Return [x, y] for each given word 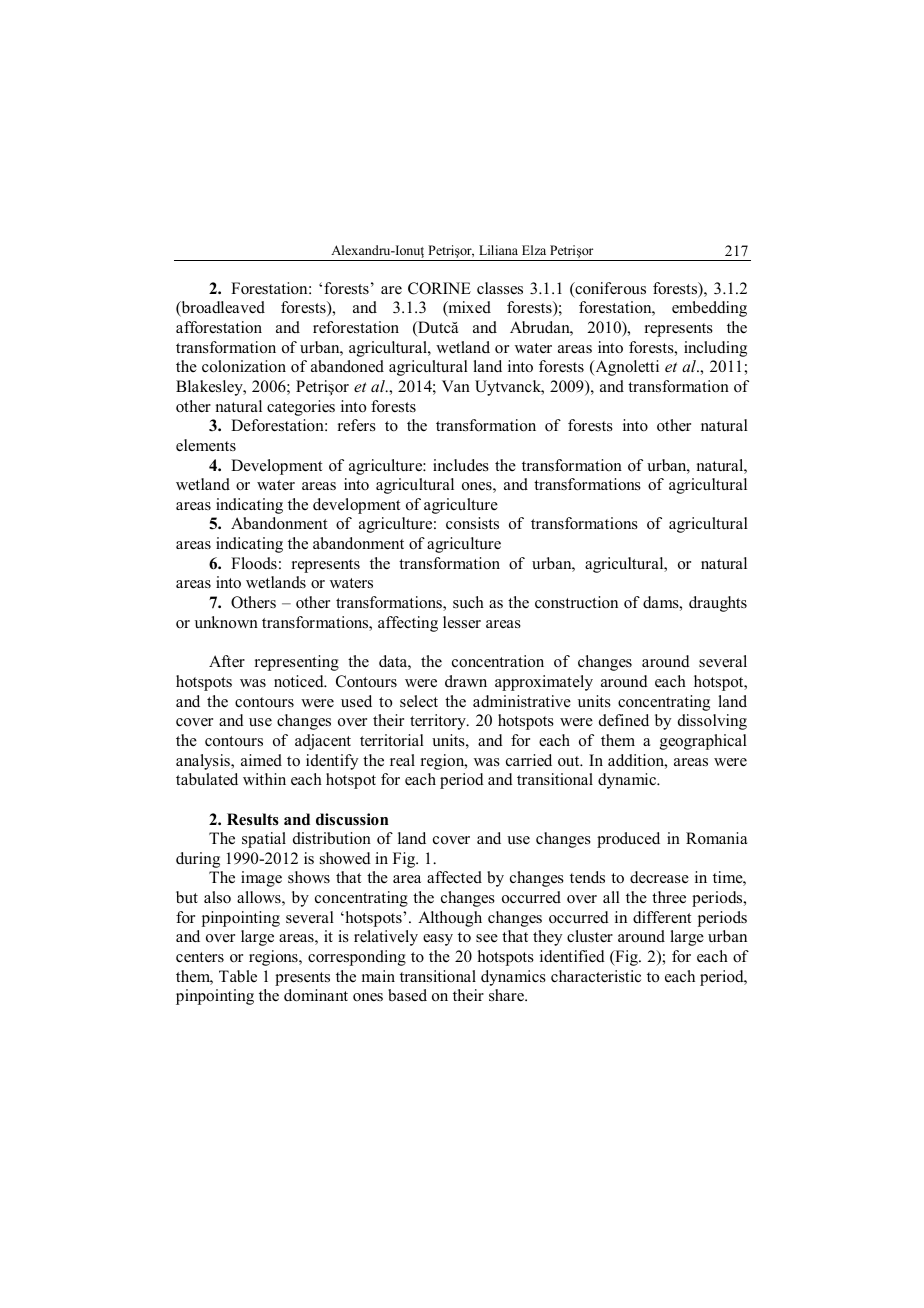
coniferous [609, 289]
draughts [718, 604]
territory [439, 722]
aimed [261, 760]
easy [438, 940]
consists [472, 523]
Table [238, 976]
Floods [254, 563]
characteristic [596, 976]
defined [624, 720]
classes [500, 288]
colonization [244, 366]
